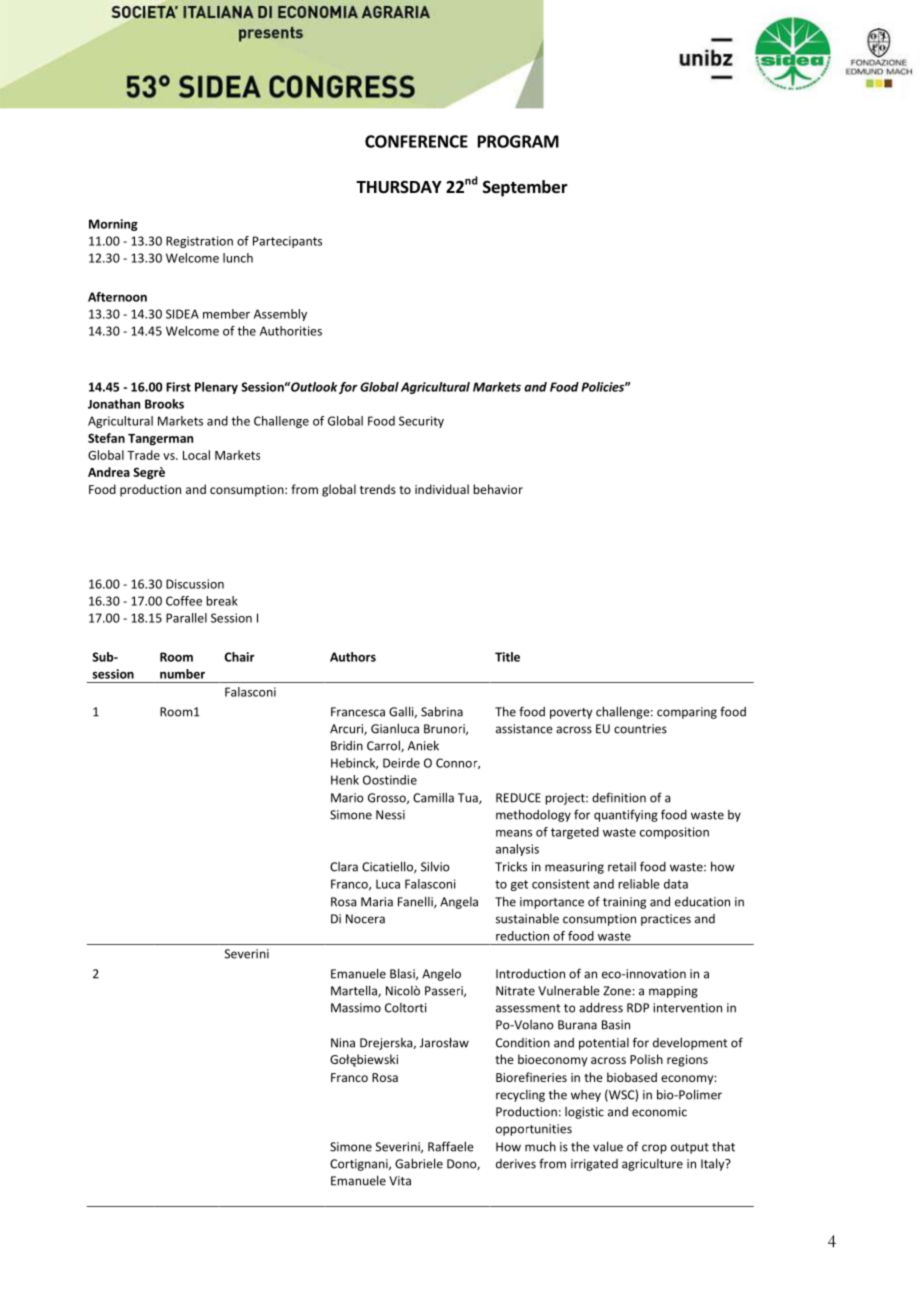 Image resolution: width=924 pixels, height=1308 pixels. What do you see at coordinates (525, 188) in the page?
I see `September` at bounding box center [525, 188].
